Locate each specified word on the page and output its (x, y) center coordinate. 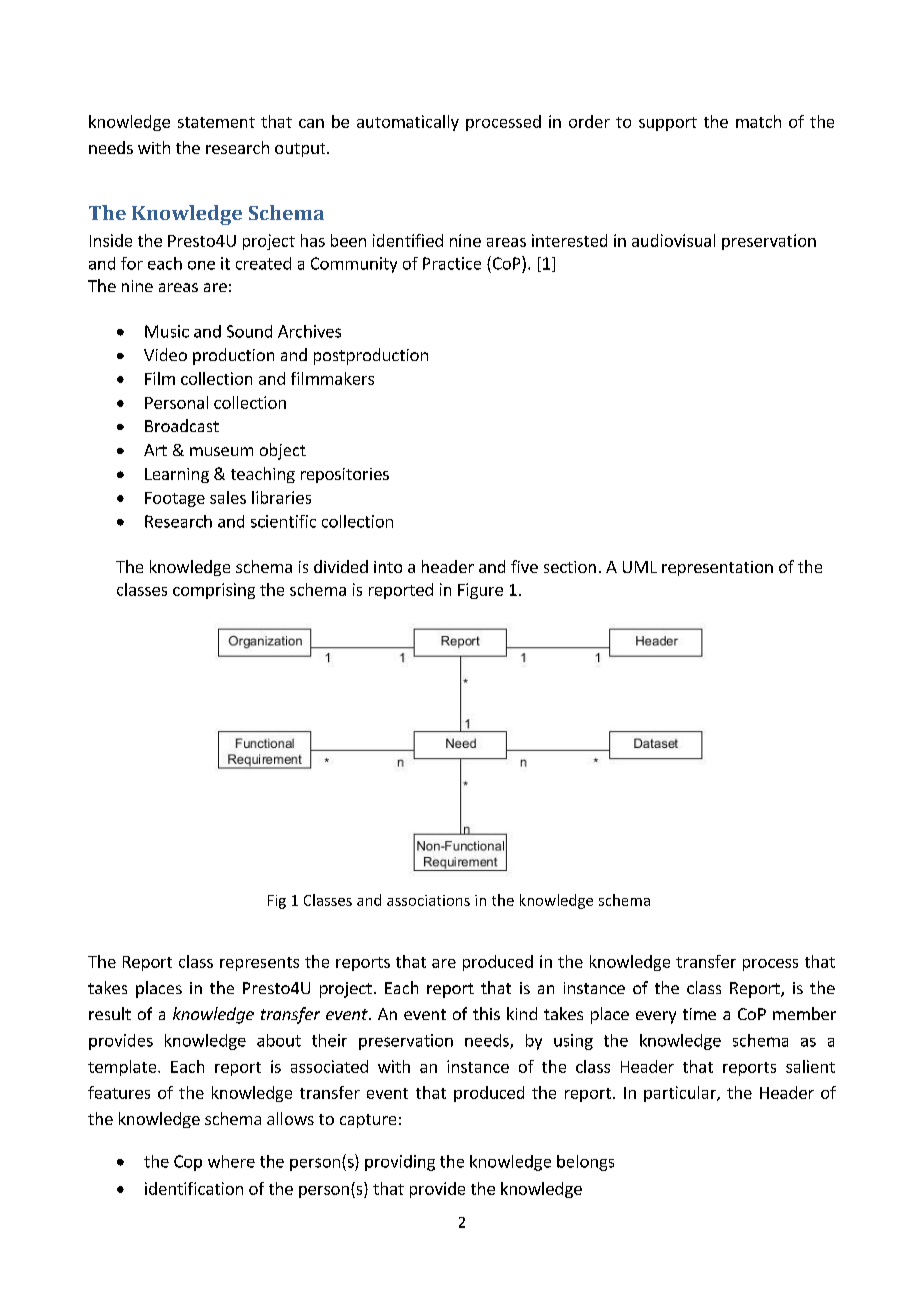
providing (400, 1163)
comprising (214, 591)
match (758, 121)
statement (216, 122)
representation (717, 568)
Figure (480, 591)
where (231, 1161)
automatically (408, 123)
